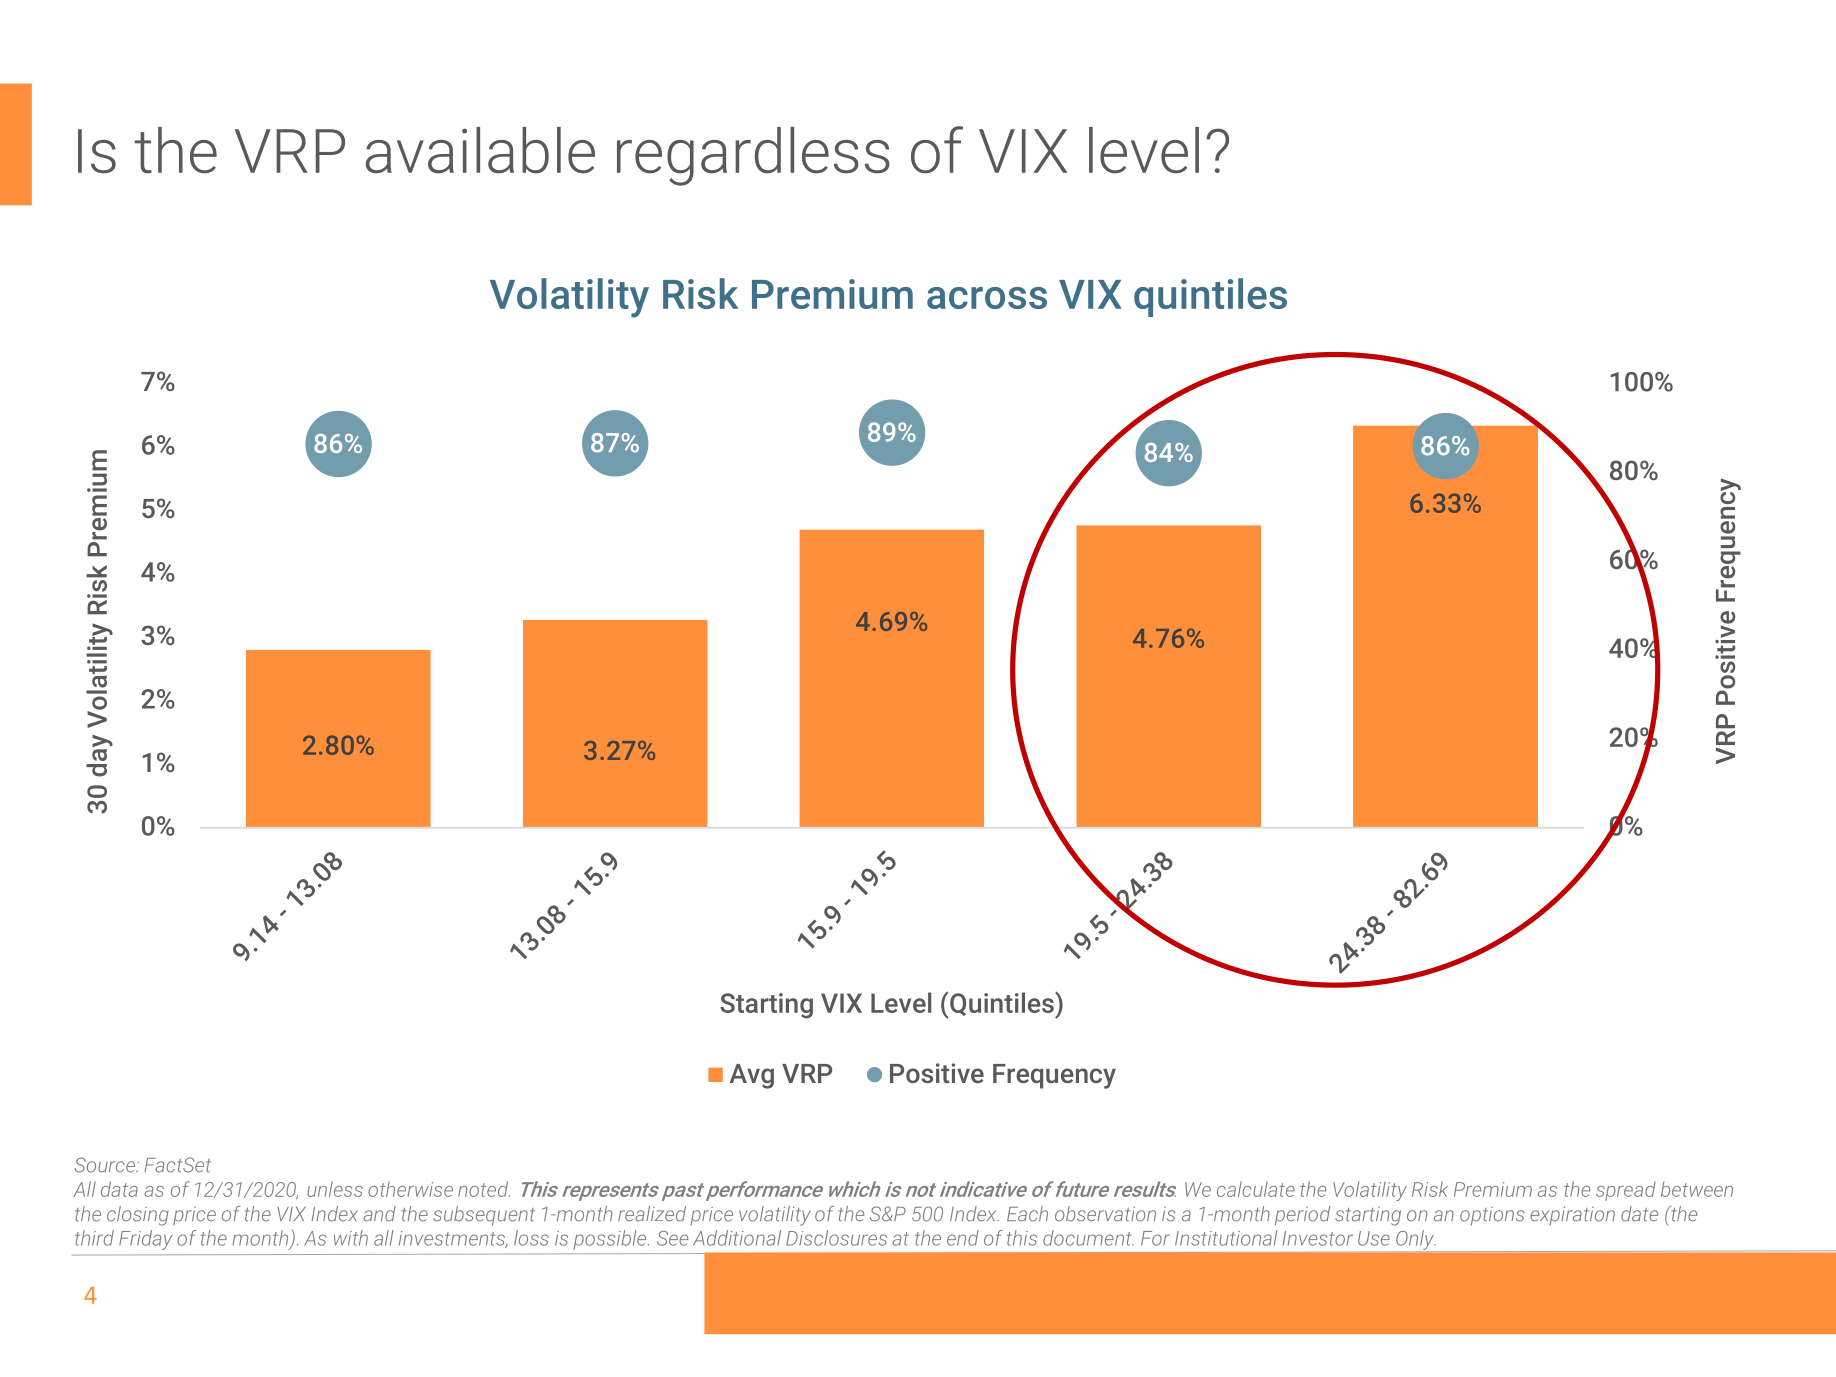 This document has height=1377, width=1836. I want to click on Disclosures, so click(836, 1238).
